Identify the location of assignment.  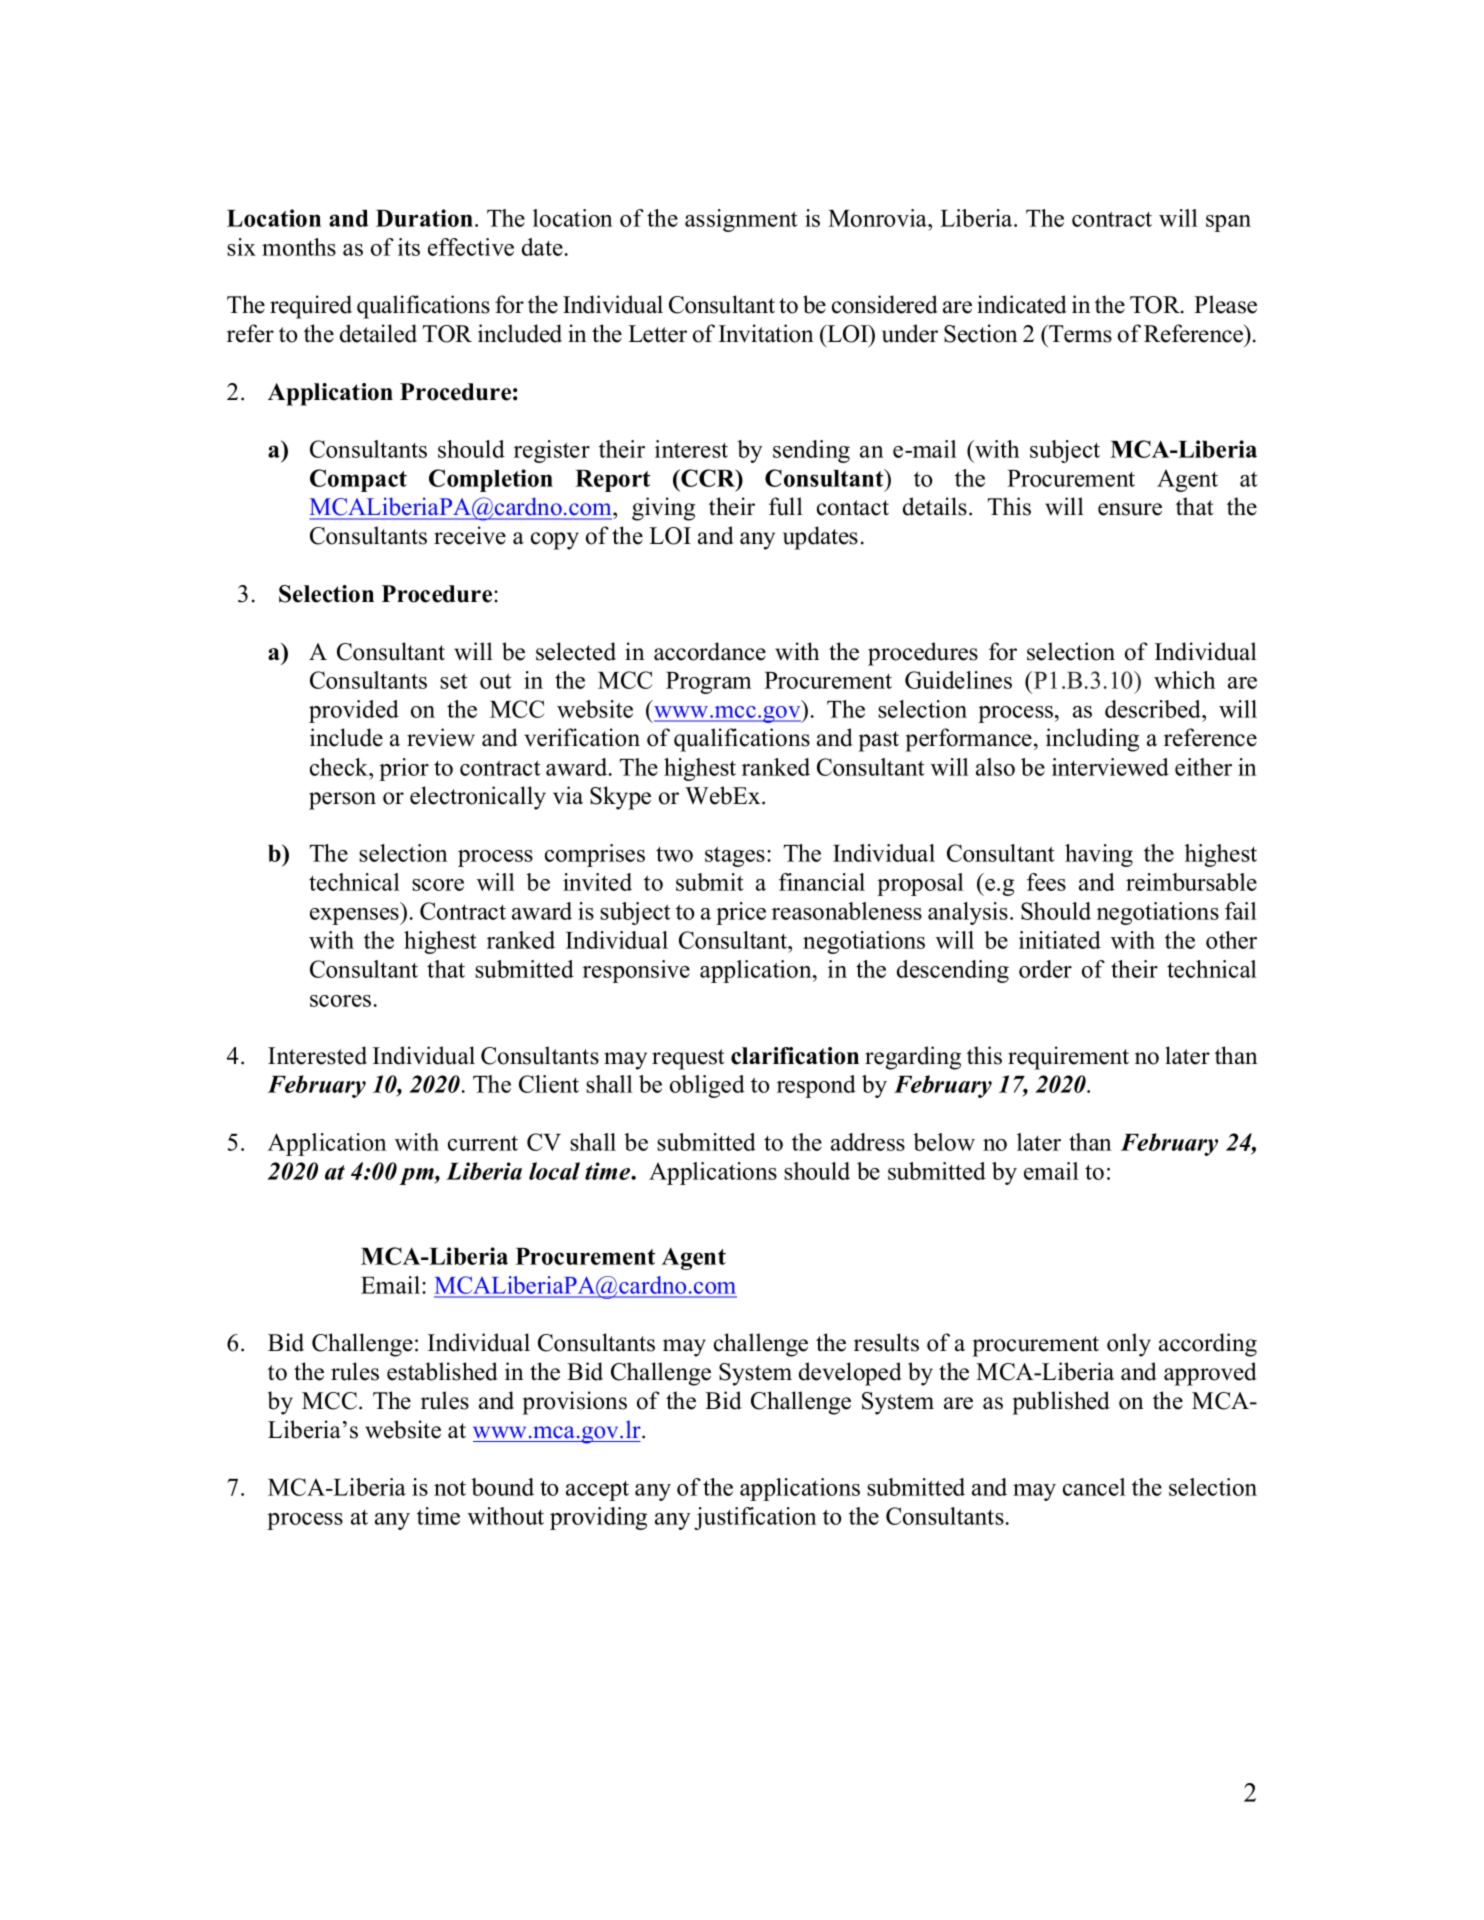
(741, 220).
